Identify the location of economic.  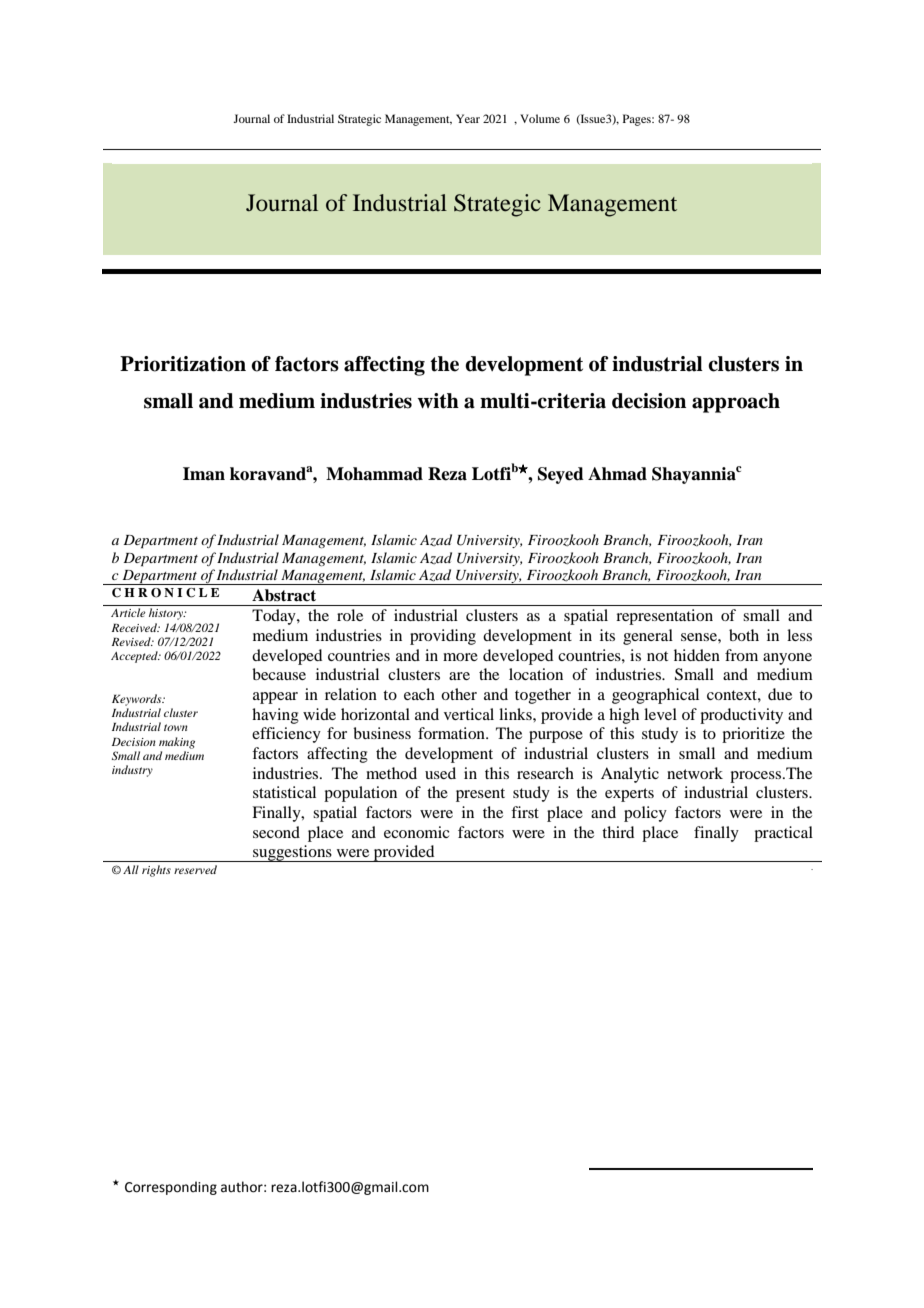
(416, 832).
